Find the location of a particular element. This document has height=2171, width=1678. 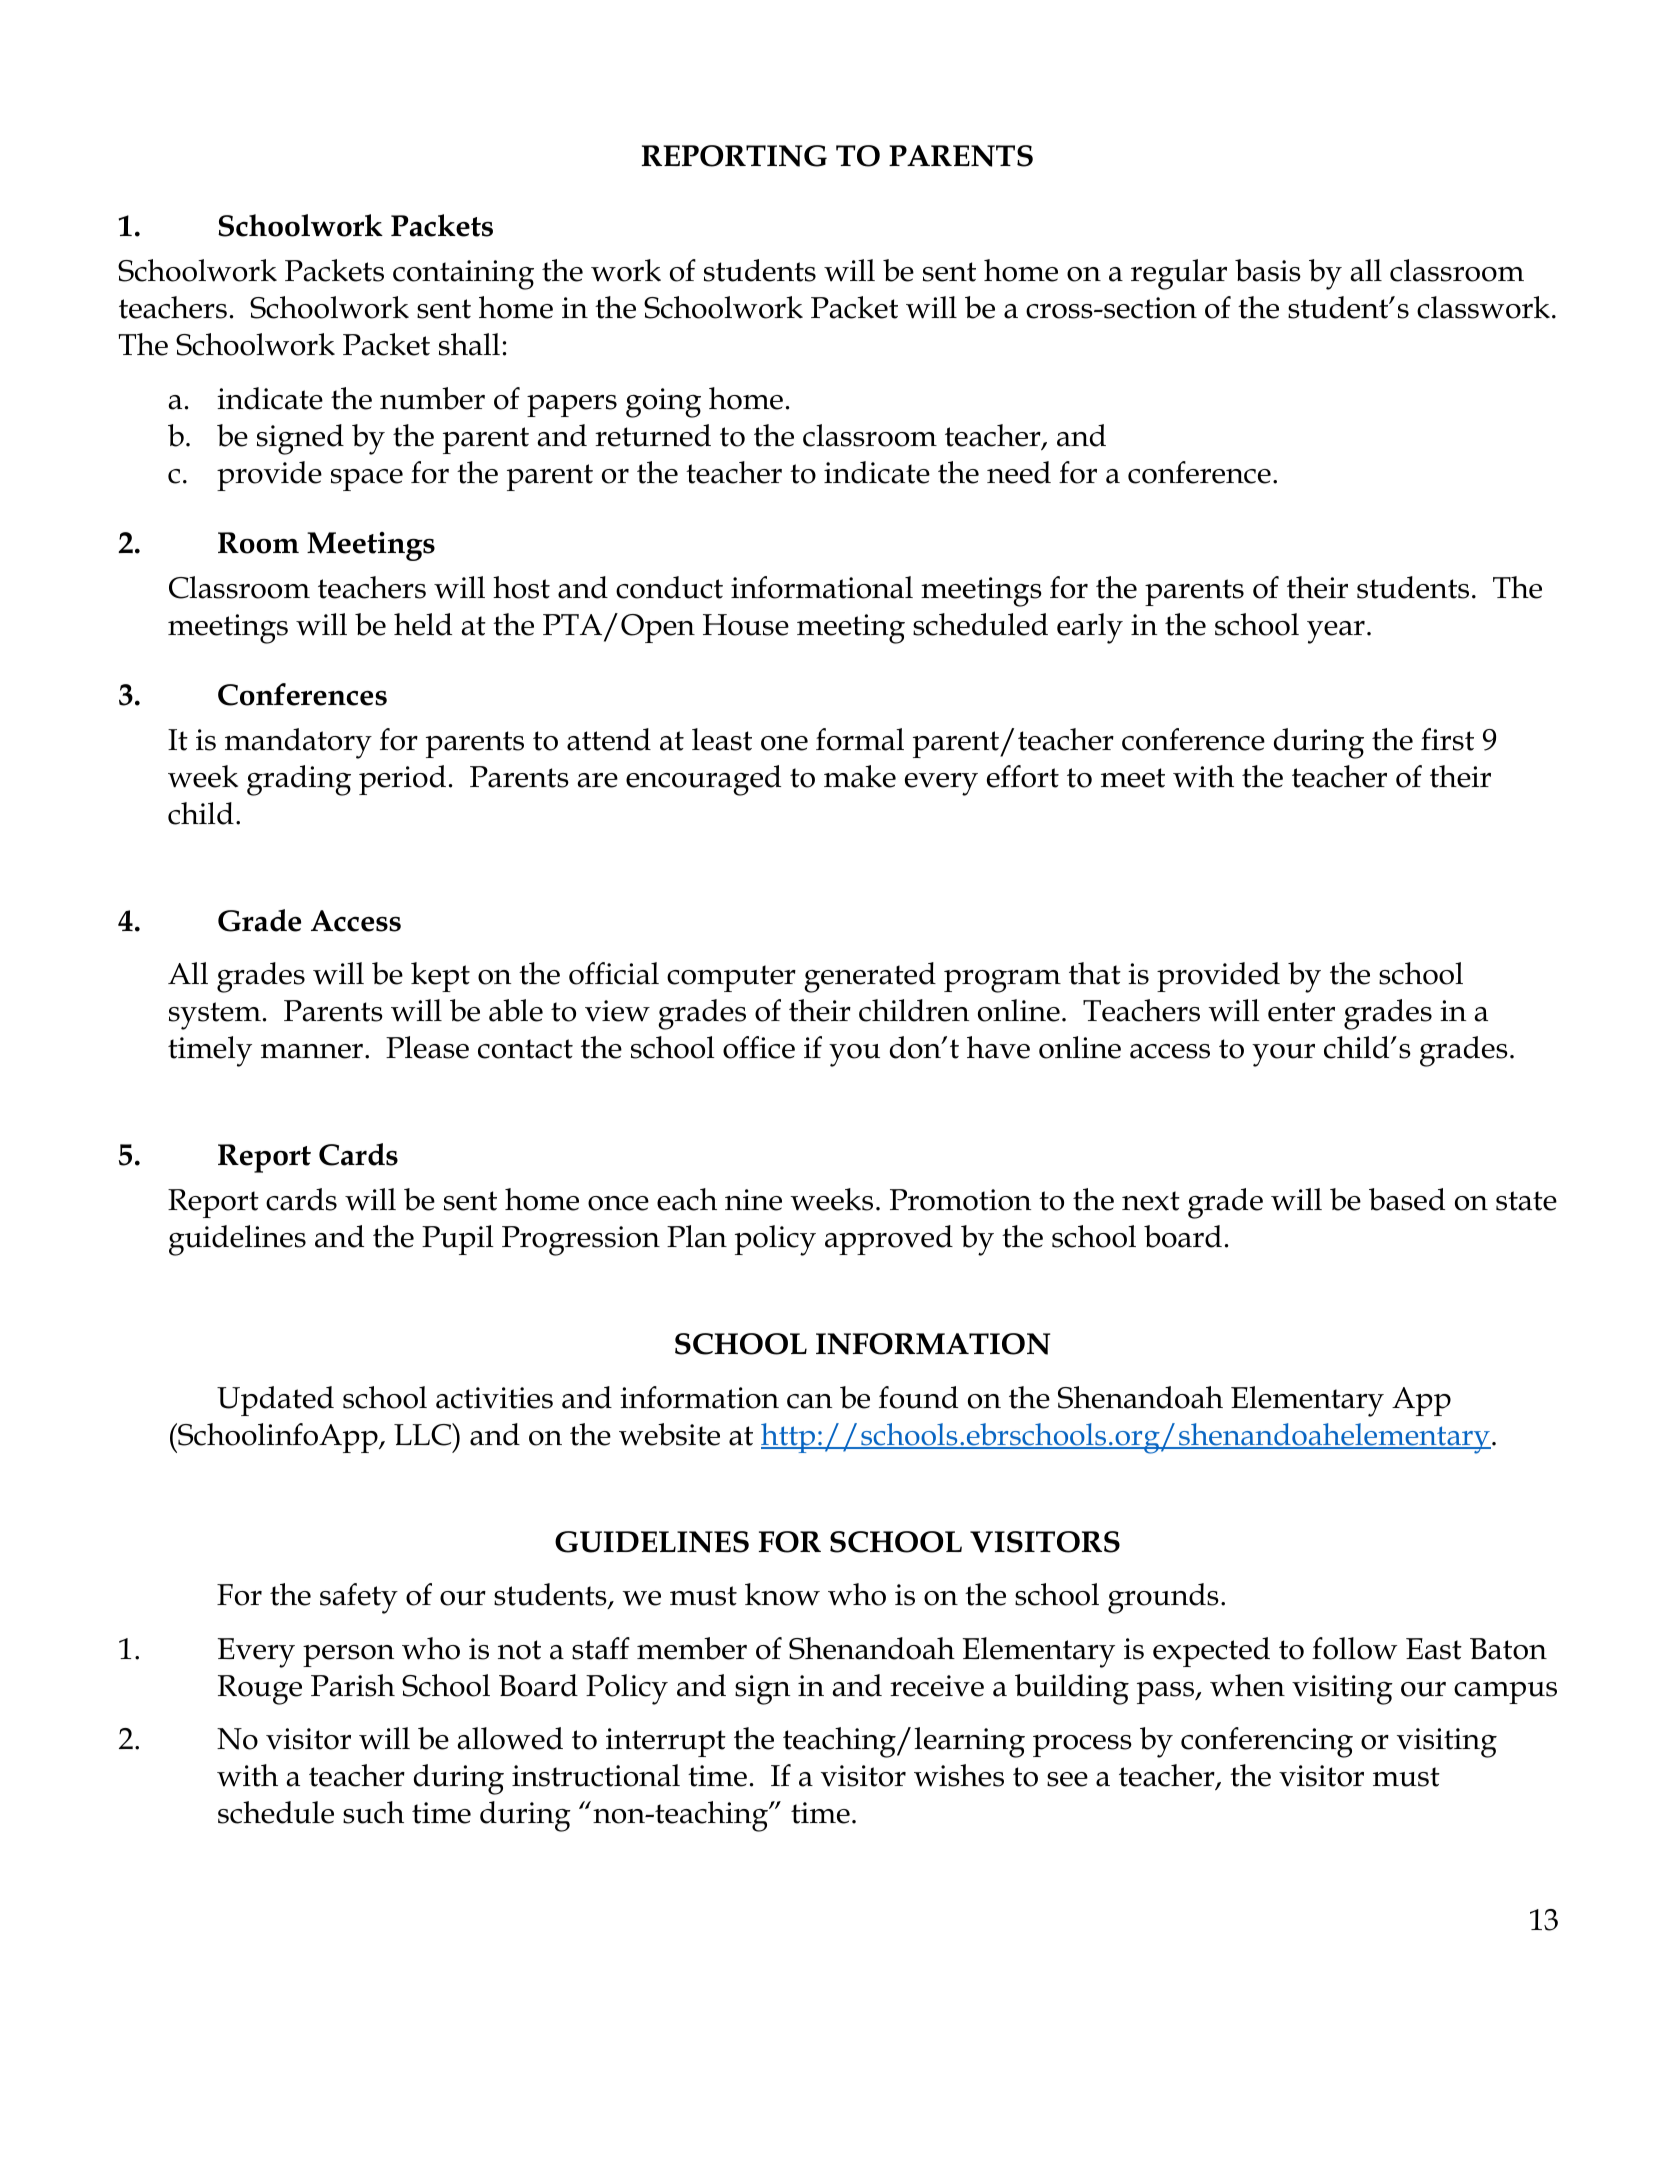

enter is located at coordinates (1301, 1012).
